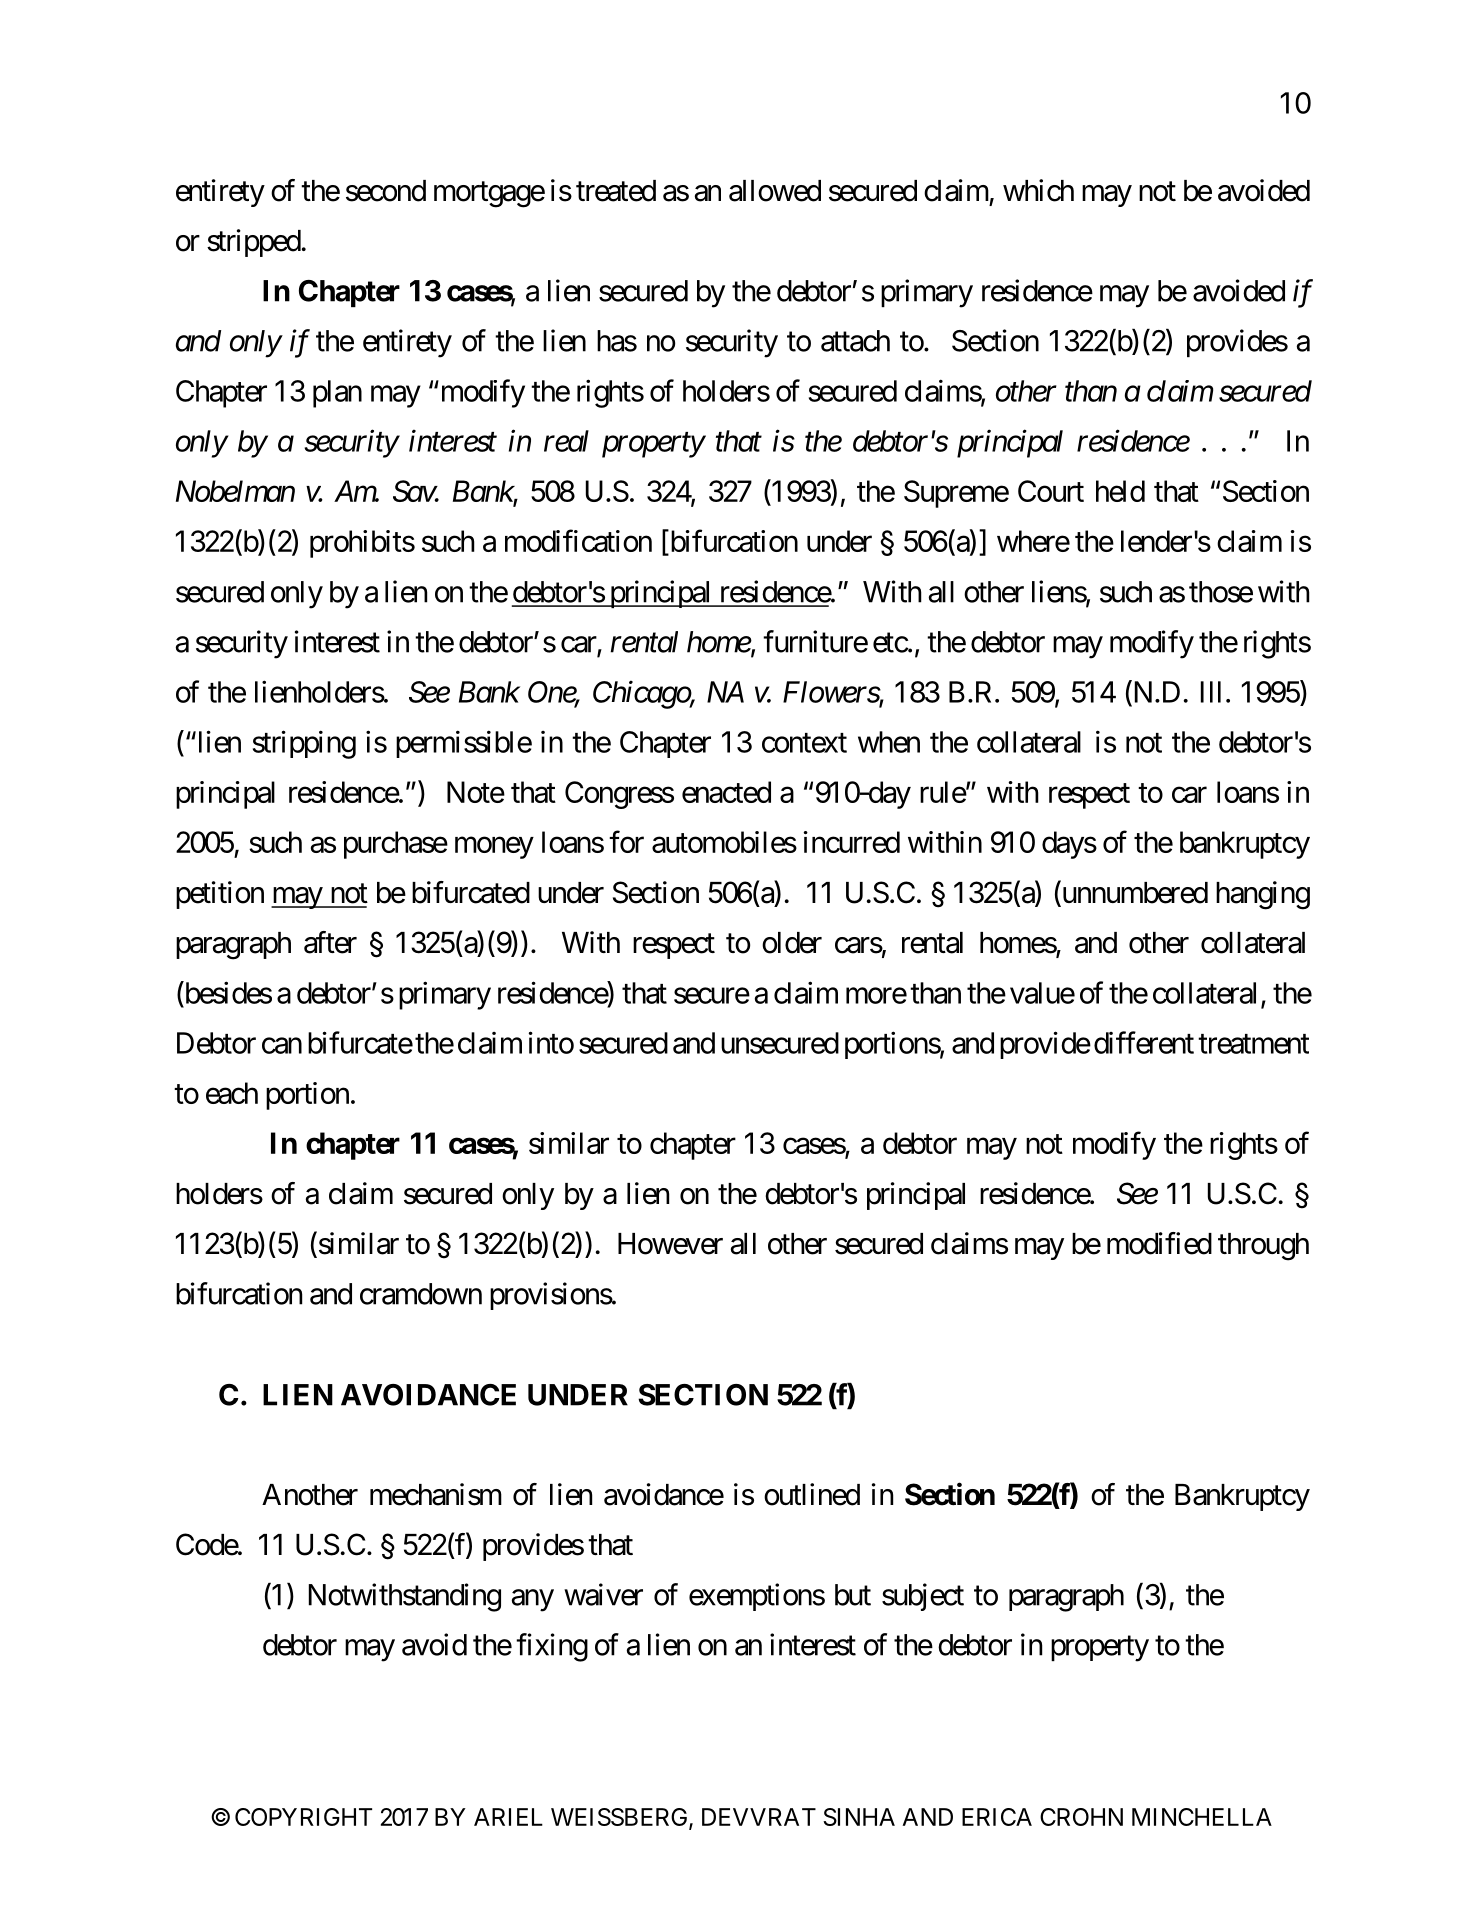 This image has width=1483, height=1919. What do you see at coordinates (1038, 190) in the image?
I see `which` at bounding box center [1038, 190].
